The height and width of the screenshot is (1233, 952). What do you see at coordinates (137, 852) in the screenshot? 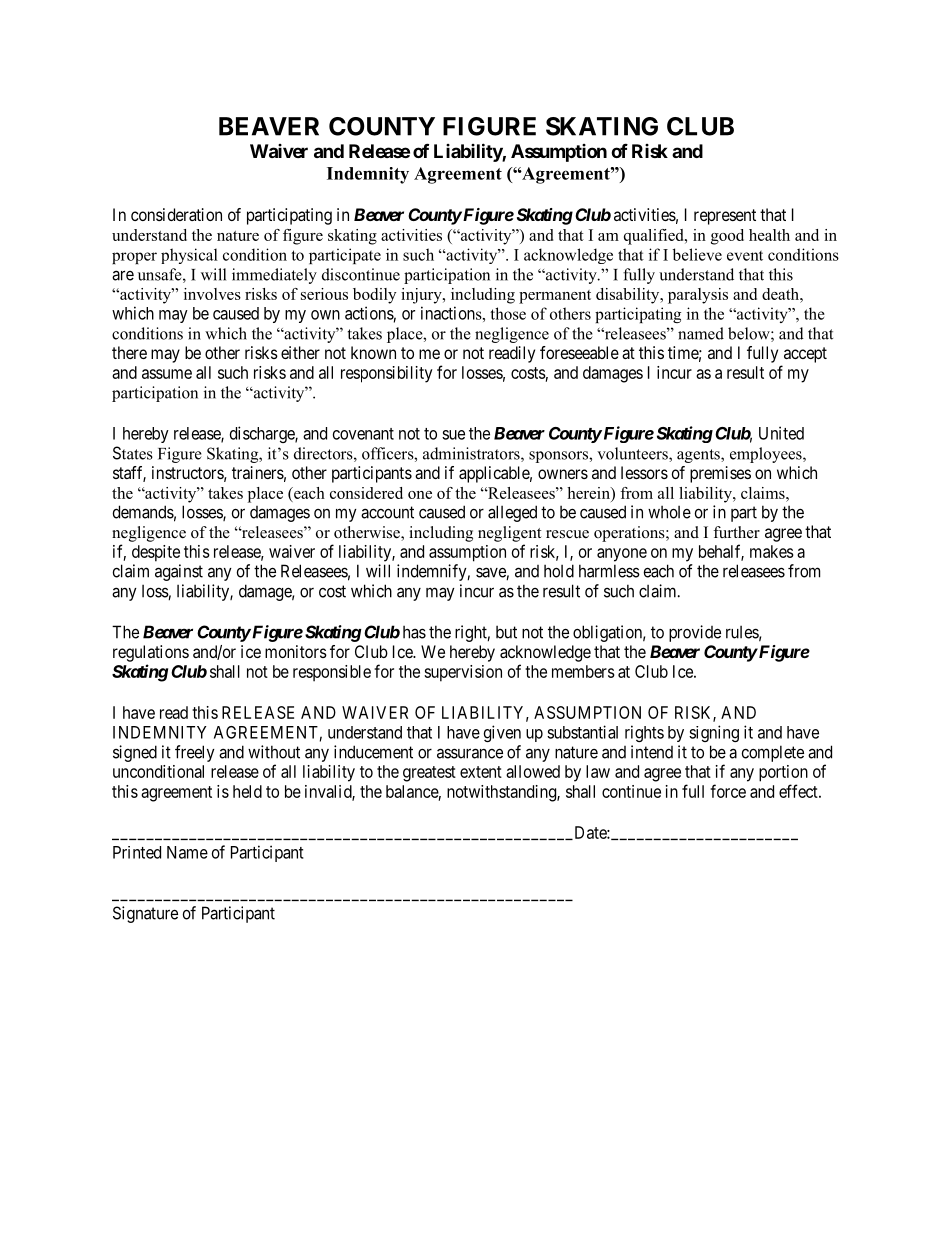
I see `Printed` at bounding box center [137, 852].
